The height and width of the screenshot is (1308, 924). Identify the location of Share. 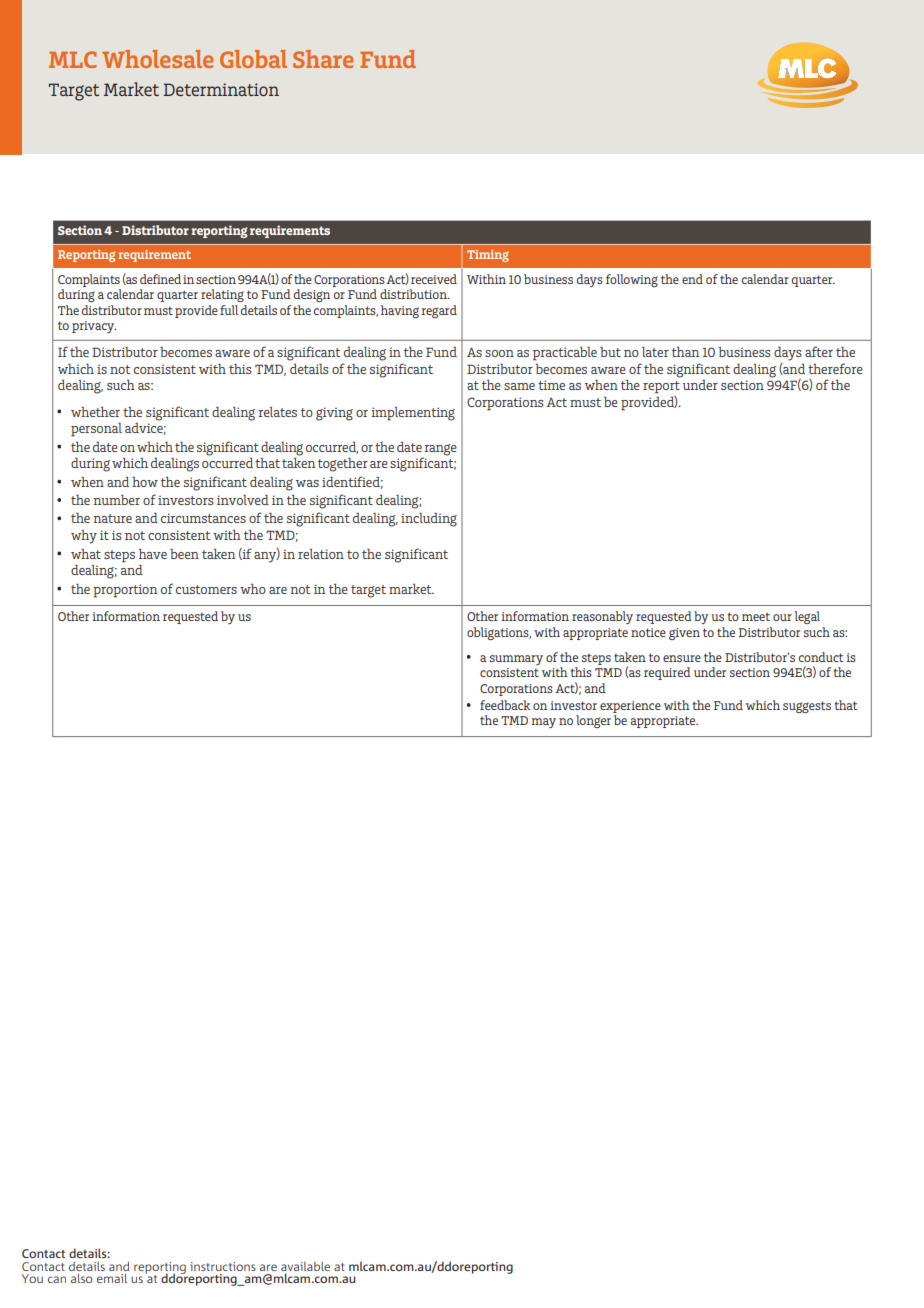
(323, 59).
